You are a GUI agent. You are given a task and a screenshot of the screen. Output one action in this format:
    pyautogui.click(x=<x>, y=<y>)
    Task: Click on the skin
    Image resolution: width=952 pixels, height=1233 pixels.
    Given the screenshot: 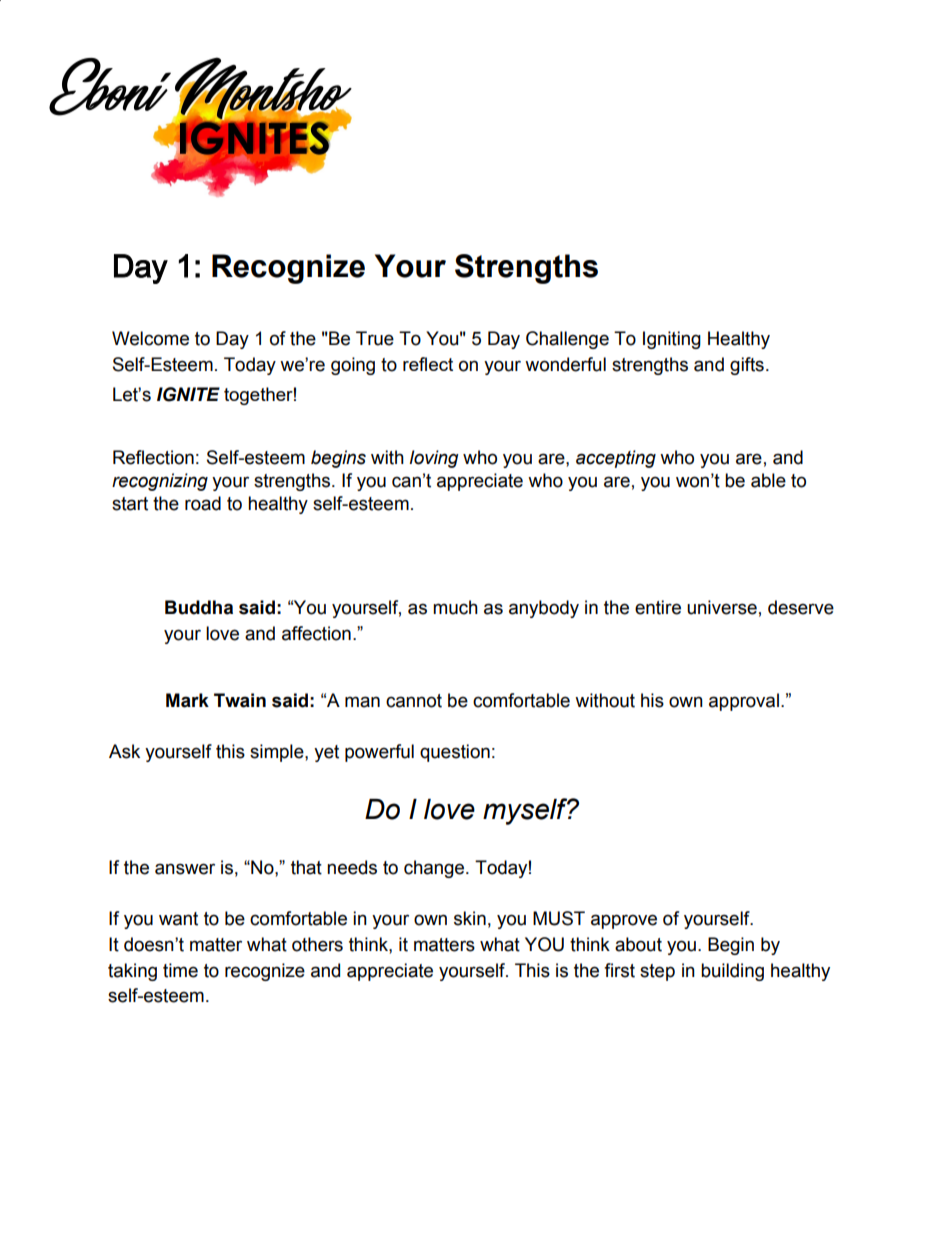 What is the action you would take?
    pyautogui.click(x=470, y=918)
